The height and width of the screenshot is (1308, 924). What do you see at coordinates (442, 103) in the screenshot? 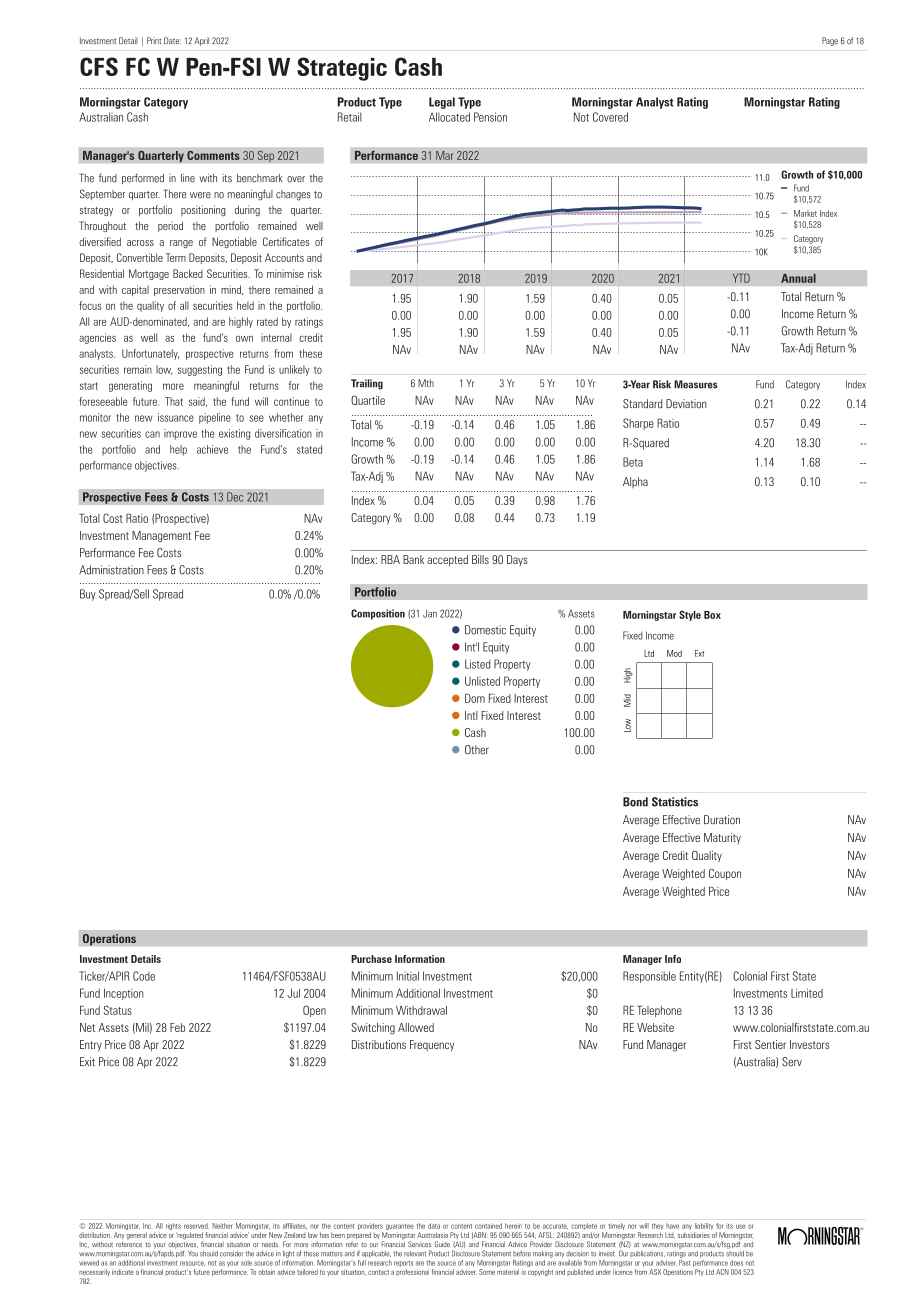
I see `Legal` at bounding box center [442, 103].
